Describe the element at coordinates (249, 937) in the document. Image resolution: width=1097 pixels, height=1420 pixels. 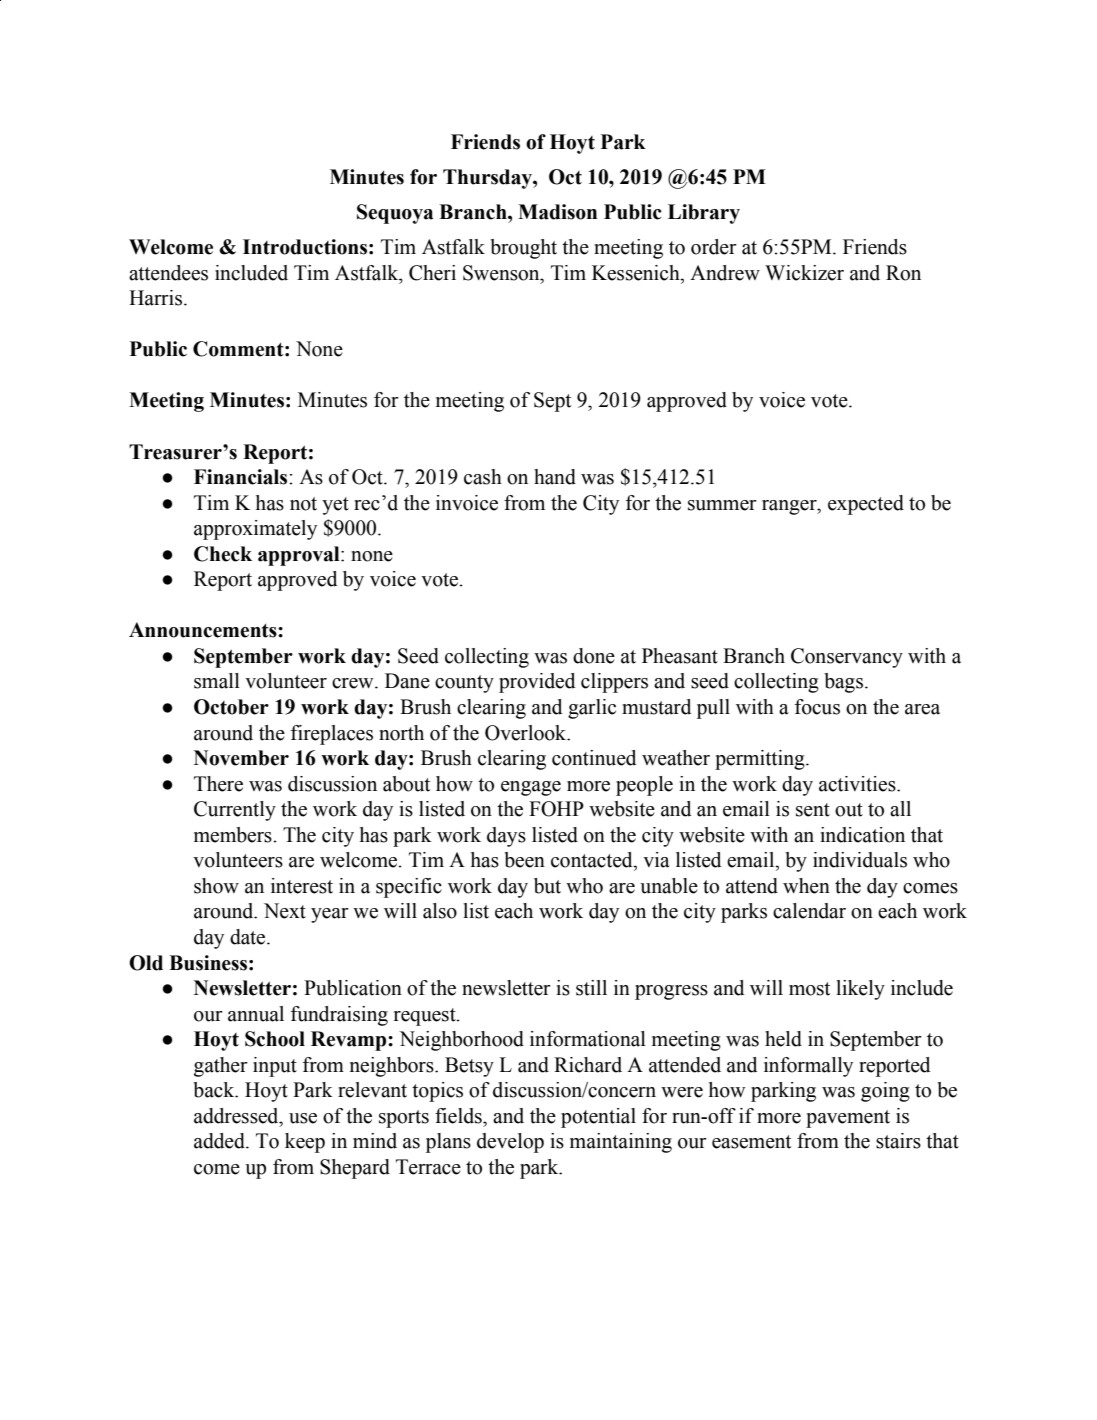
I see `date` at that location.
